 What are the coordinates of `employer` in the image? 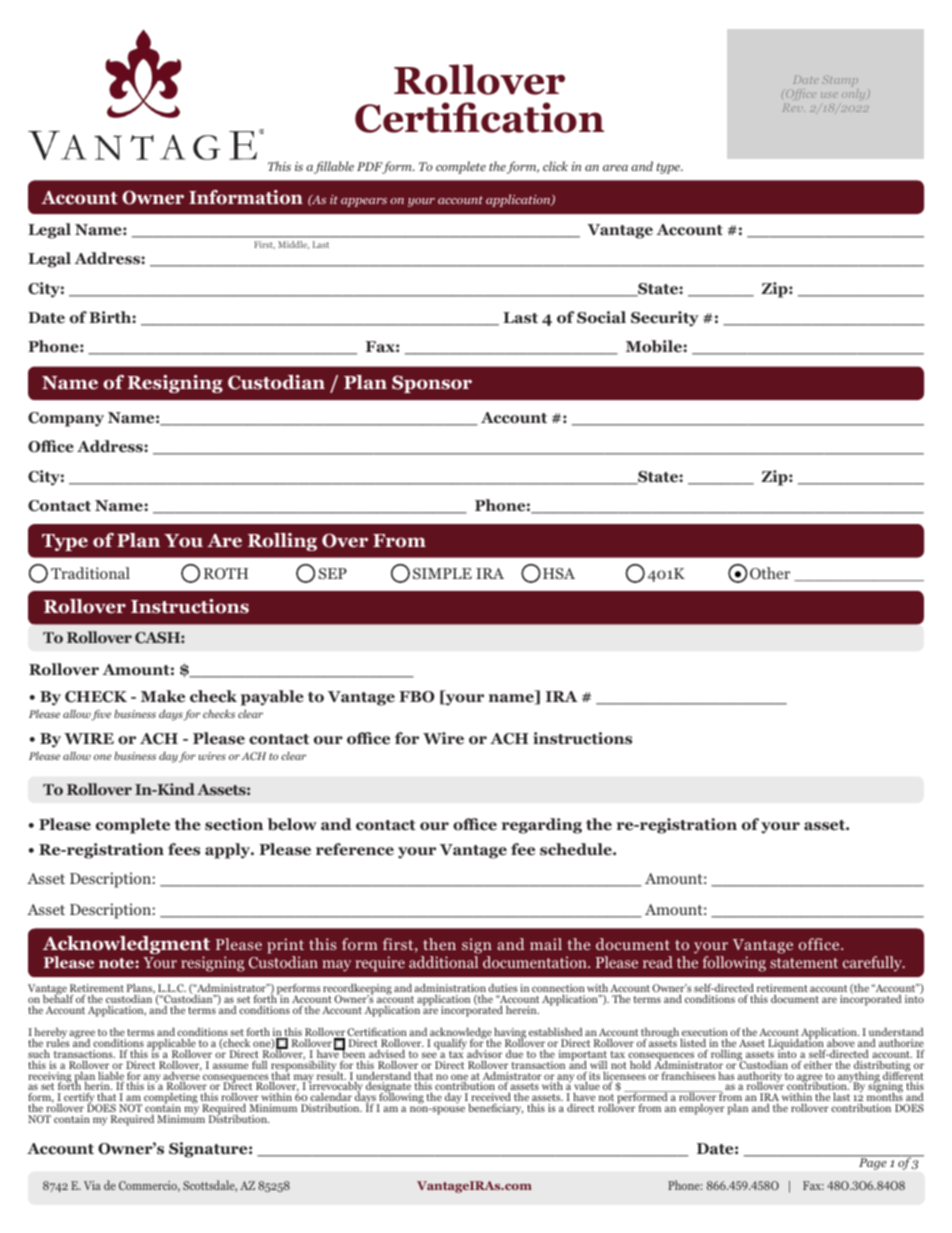 It's located at (702, 1109).
